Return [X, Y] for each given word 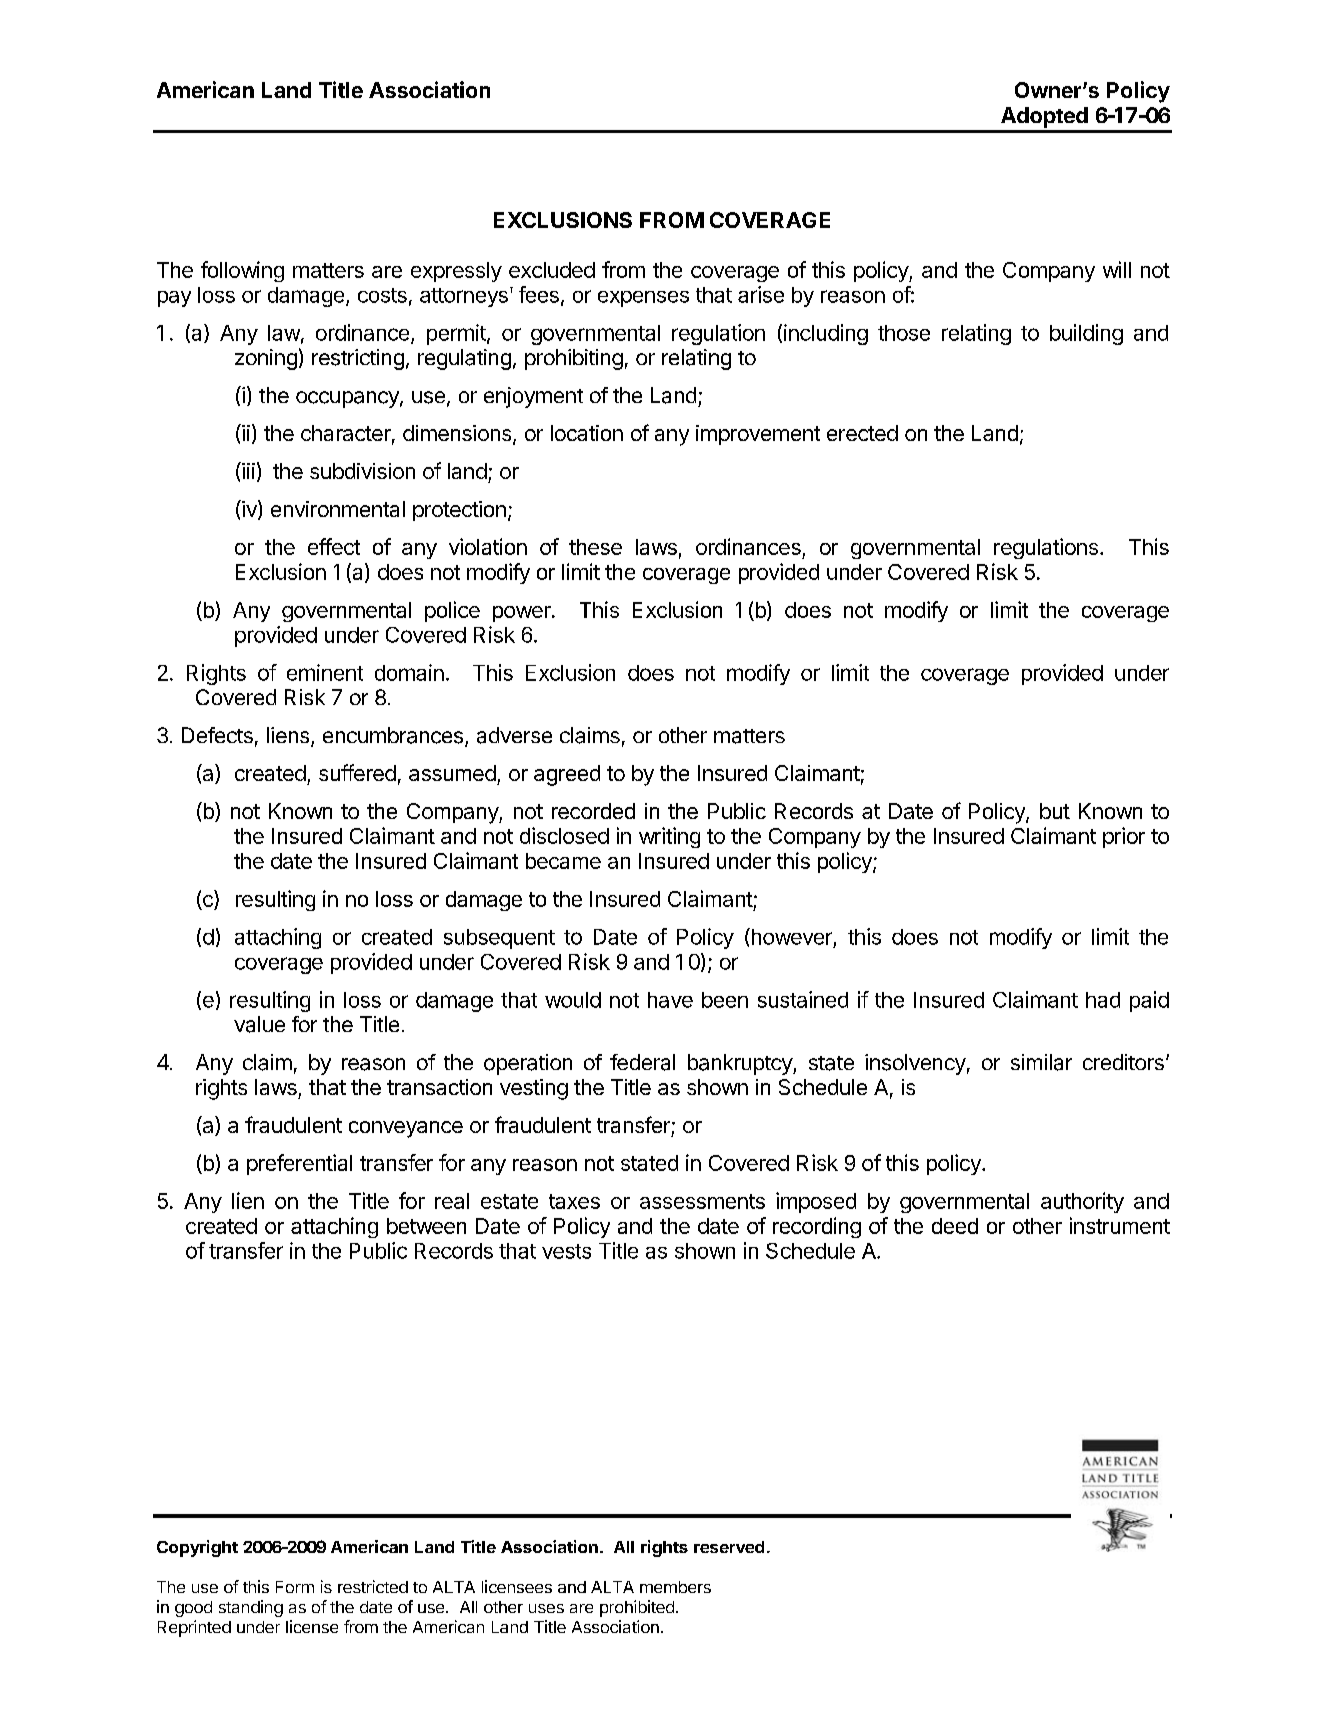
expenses [643, 299]
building [1086, 334]
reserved [729, 1547]
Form [295, 1587]
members [675, 1587]
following [242, 271]
